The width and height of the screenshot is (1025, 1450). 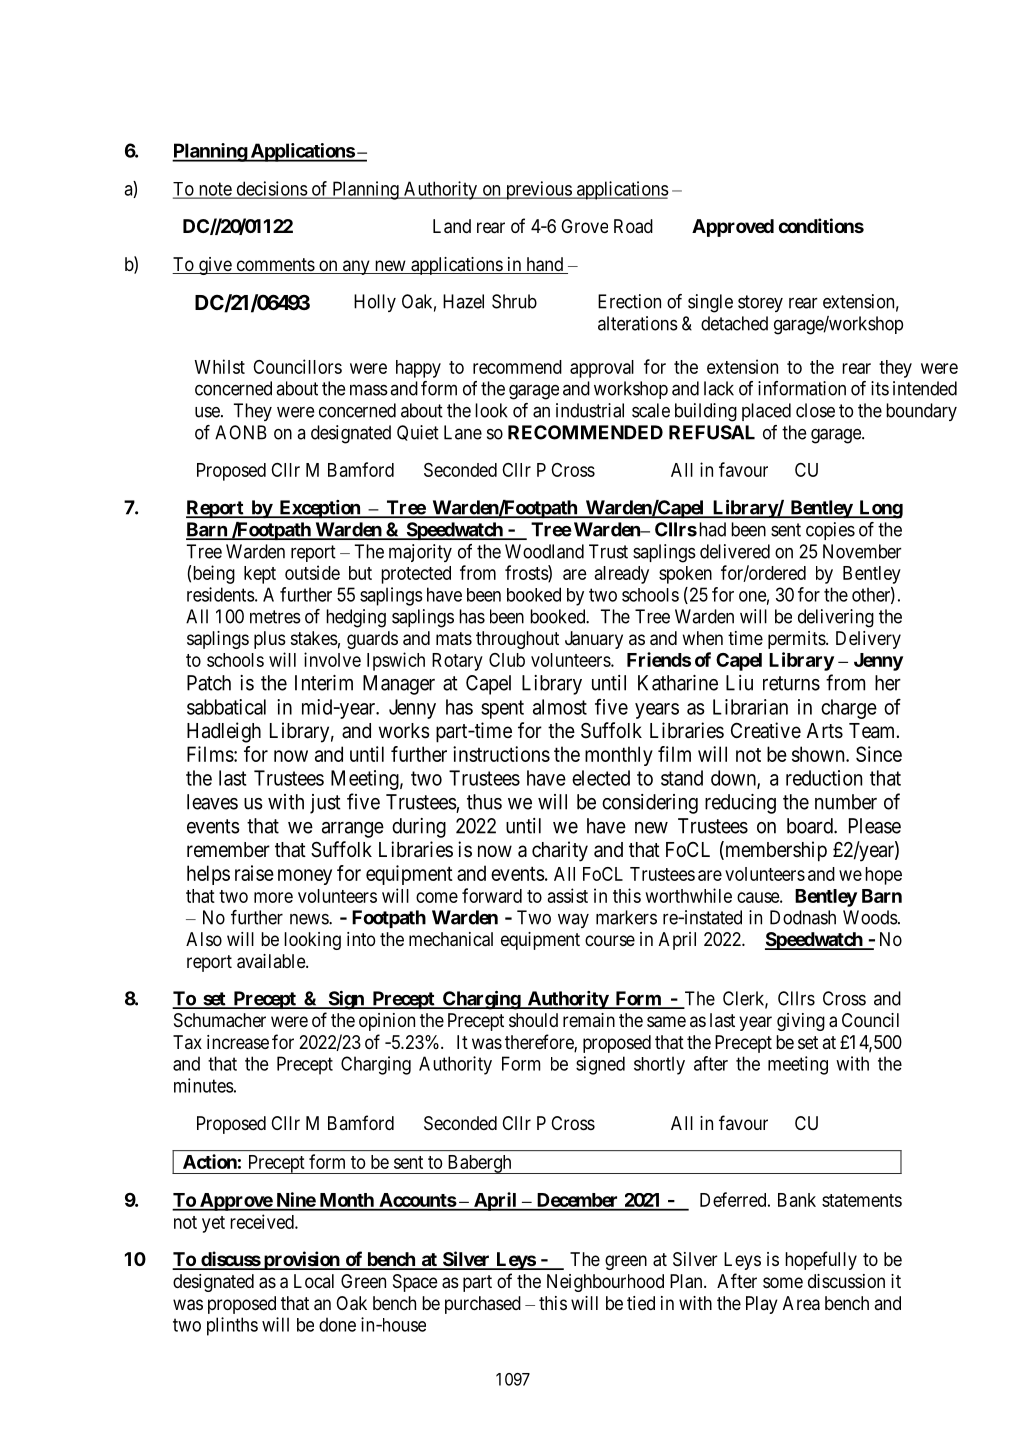 I want to click on elected, so click(x=601, y=778).
